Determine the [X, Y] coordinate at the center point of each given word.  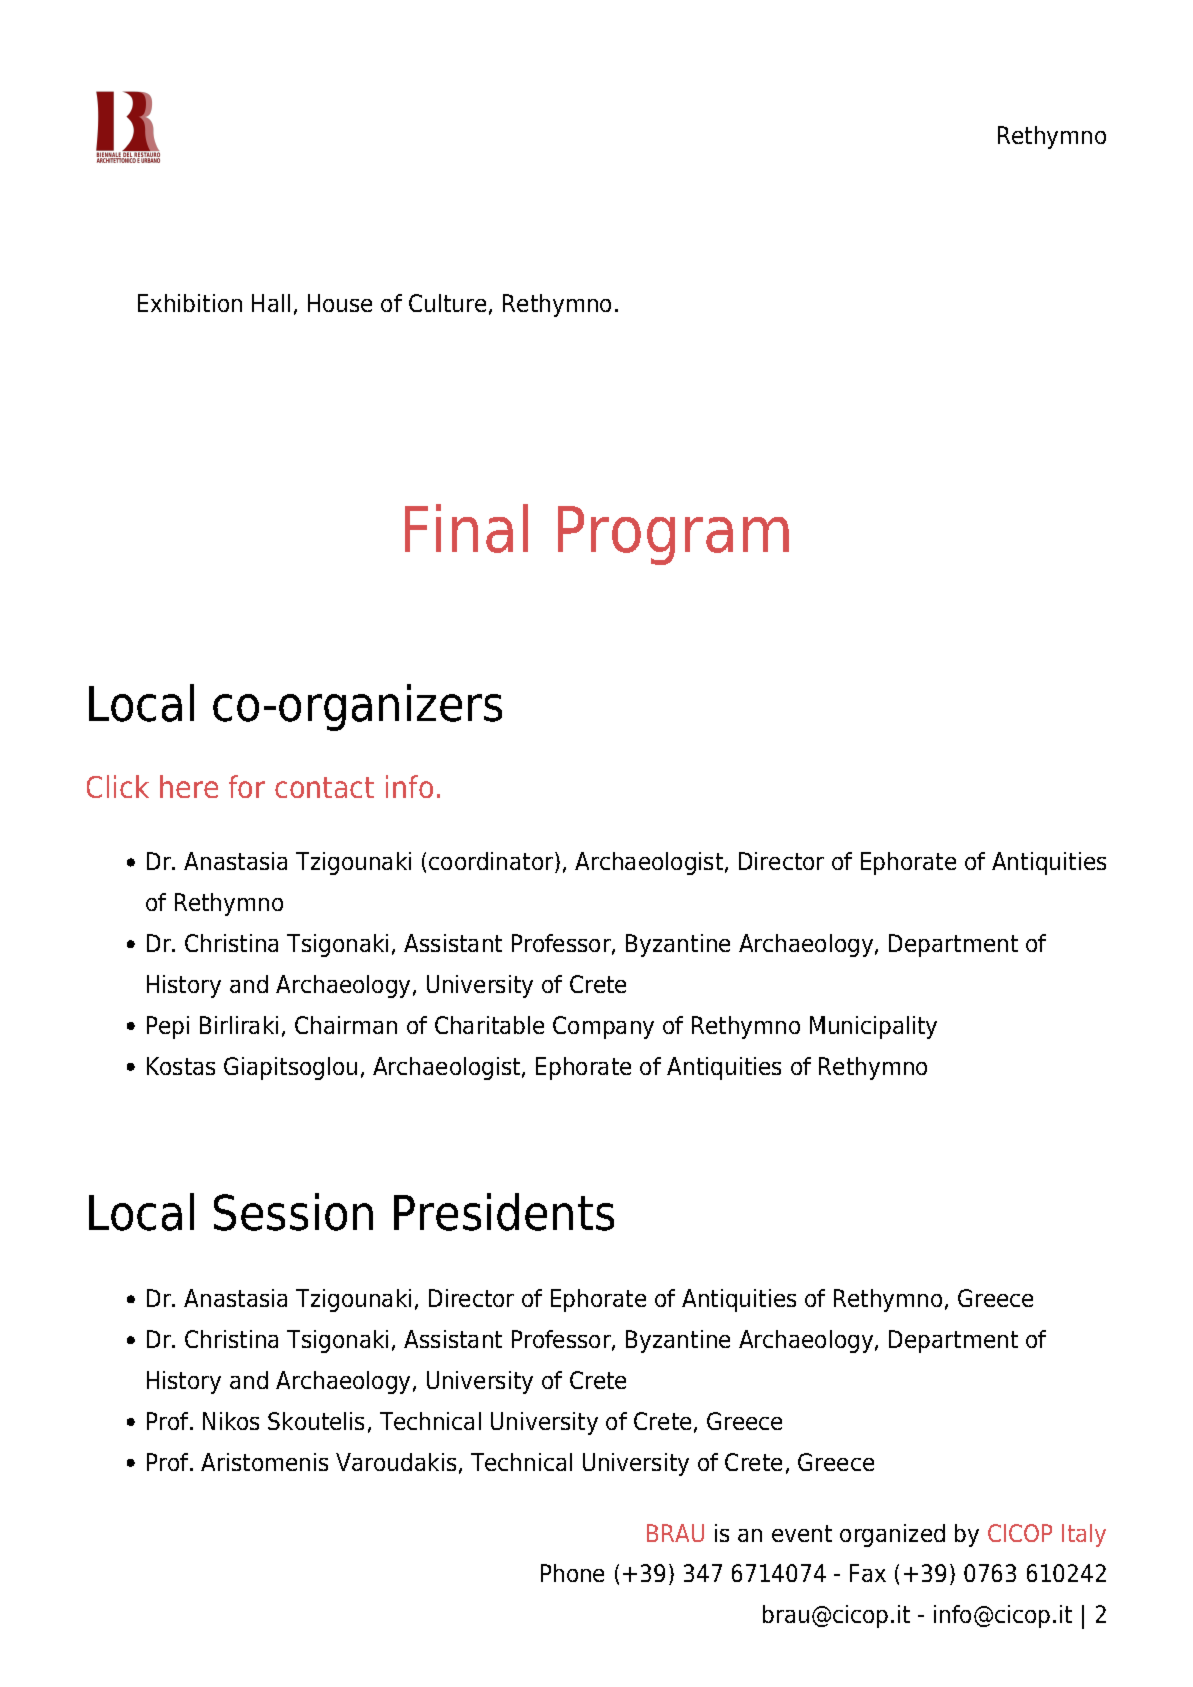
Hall [271, 303]
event [802, 1533]
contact [324, 787]
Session [293, 1212]
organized [892, 1535]
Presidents [504, 1212]
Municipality [873, 1027]
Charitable [489, 1025]
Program [673, 535]
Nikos [231, 1421]
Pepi [168, 1027]
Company [603, 1027]
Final [466, 528]
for [247, 786]
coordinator [492, 862]
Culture [447, 303]
